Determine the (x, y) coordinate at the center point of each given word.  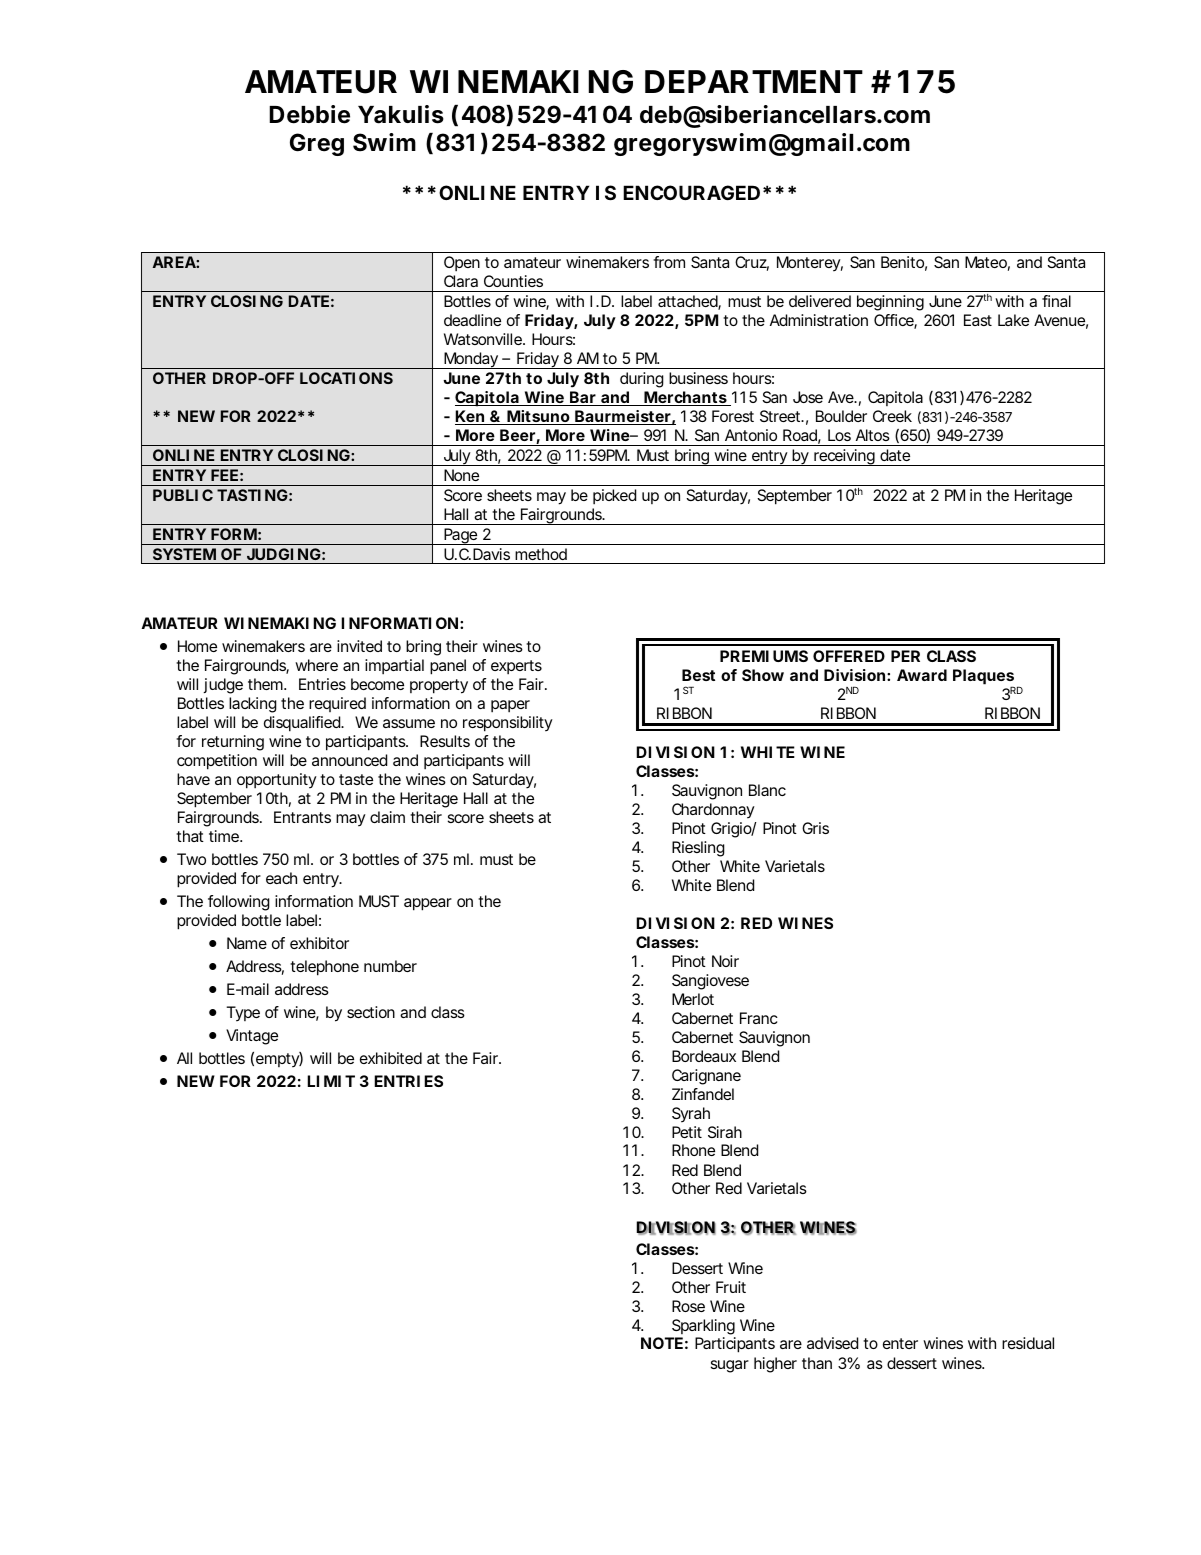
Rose (688, 1306)
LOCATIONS (346, 378)
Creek (892, 416)
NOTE (662, 1343)
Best (698, 675)
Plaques (983, 678)
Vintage (252, 1037)
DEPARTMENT (752, 81)
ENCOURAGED (691, 192)
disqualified (303, 724)
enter (900, 1343)
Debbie (309, 114)
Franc (759, 1018)
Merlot (693, 999)
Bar (583, 398)
